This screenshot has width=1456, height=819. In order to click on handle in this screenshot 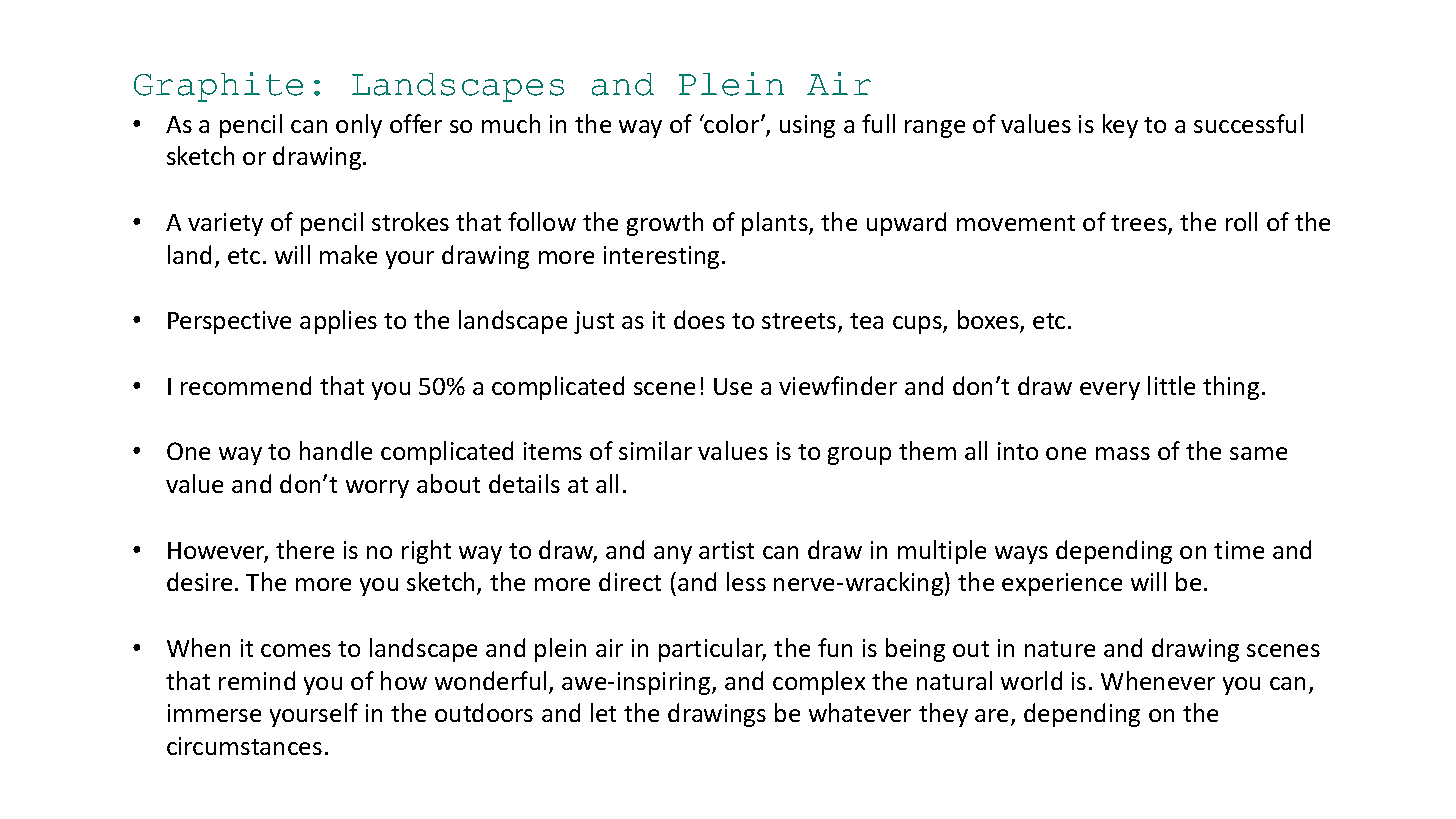, I will do `click(336, 450)`.
